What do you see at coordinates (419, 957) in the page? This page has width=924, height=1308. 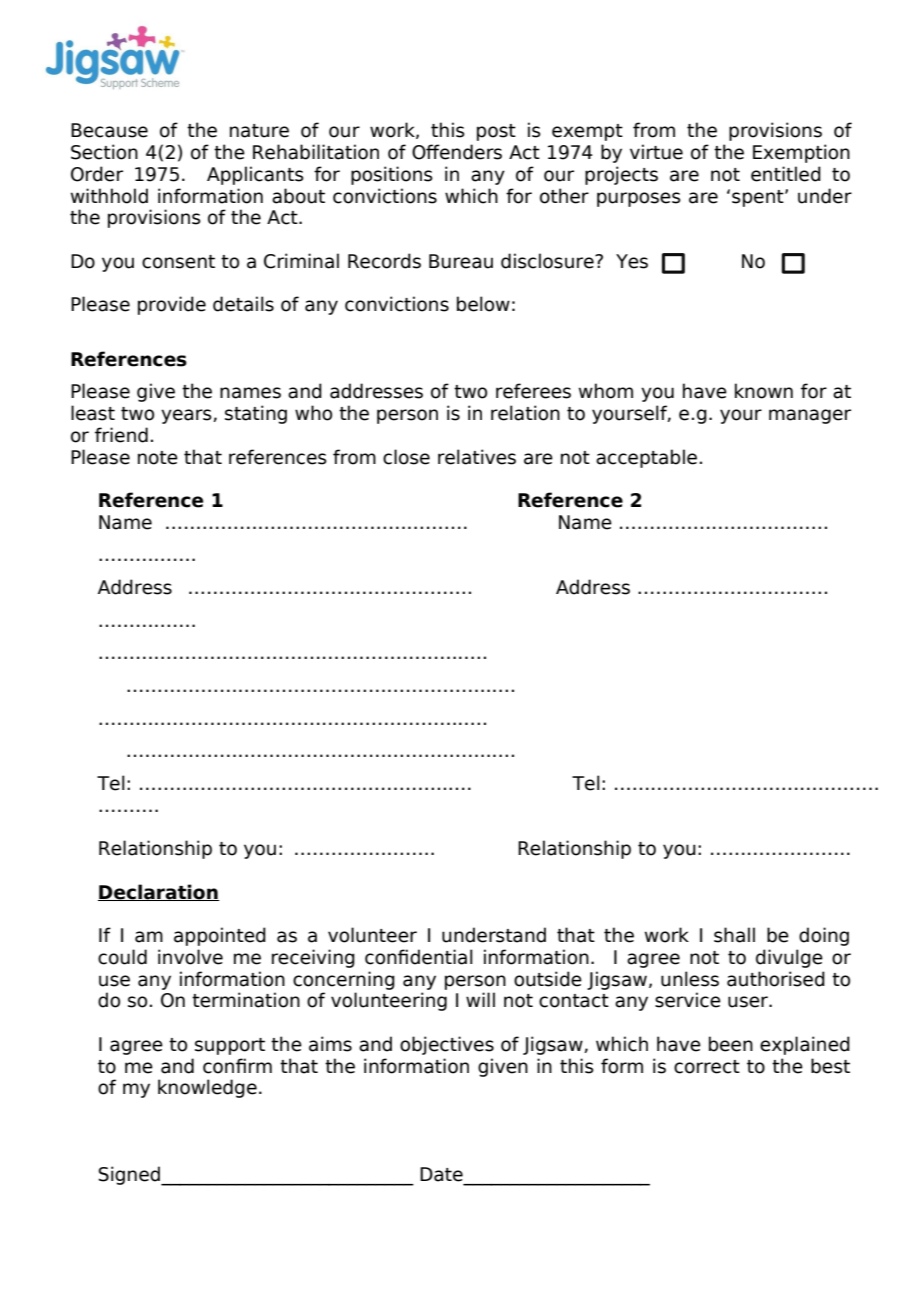 I see `confidential` at bounding box center [419, 957].
